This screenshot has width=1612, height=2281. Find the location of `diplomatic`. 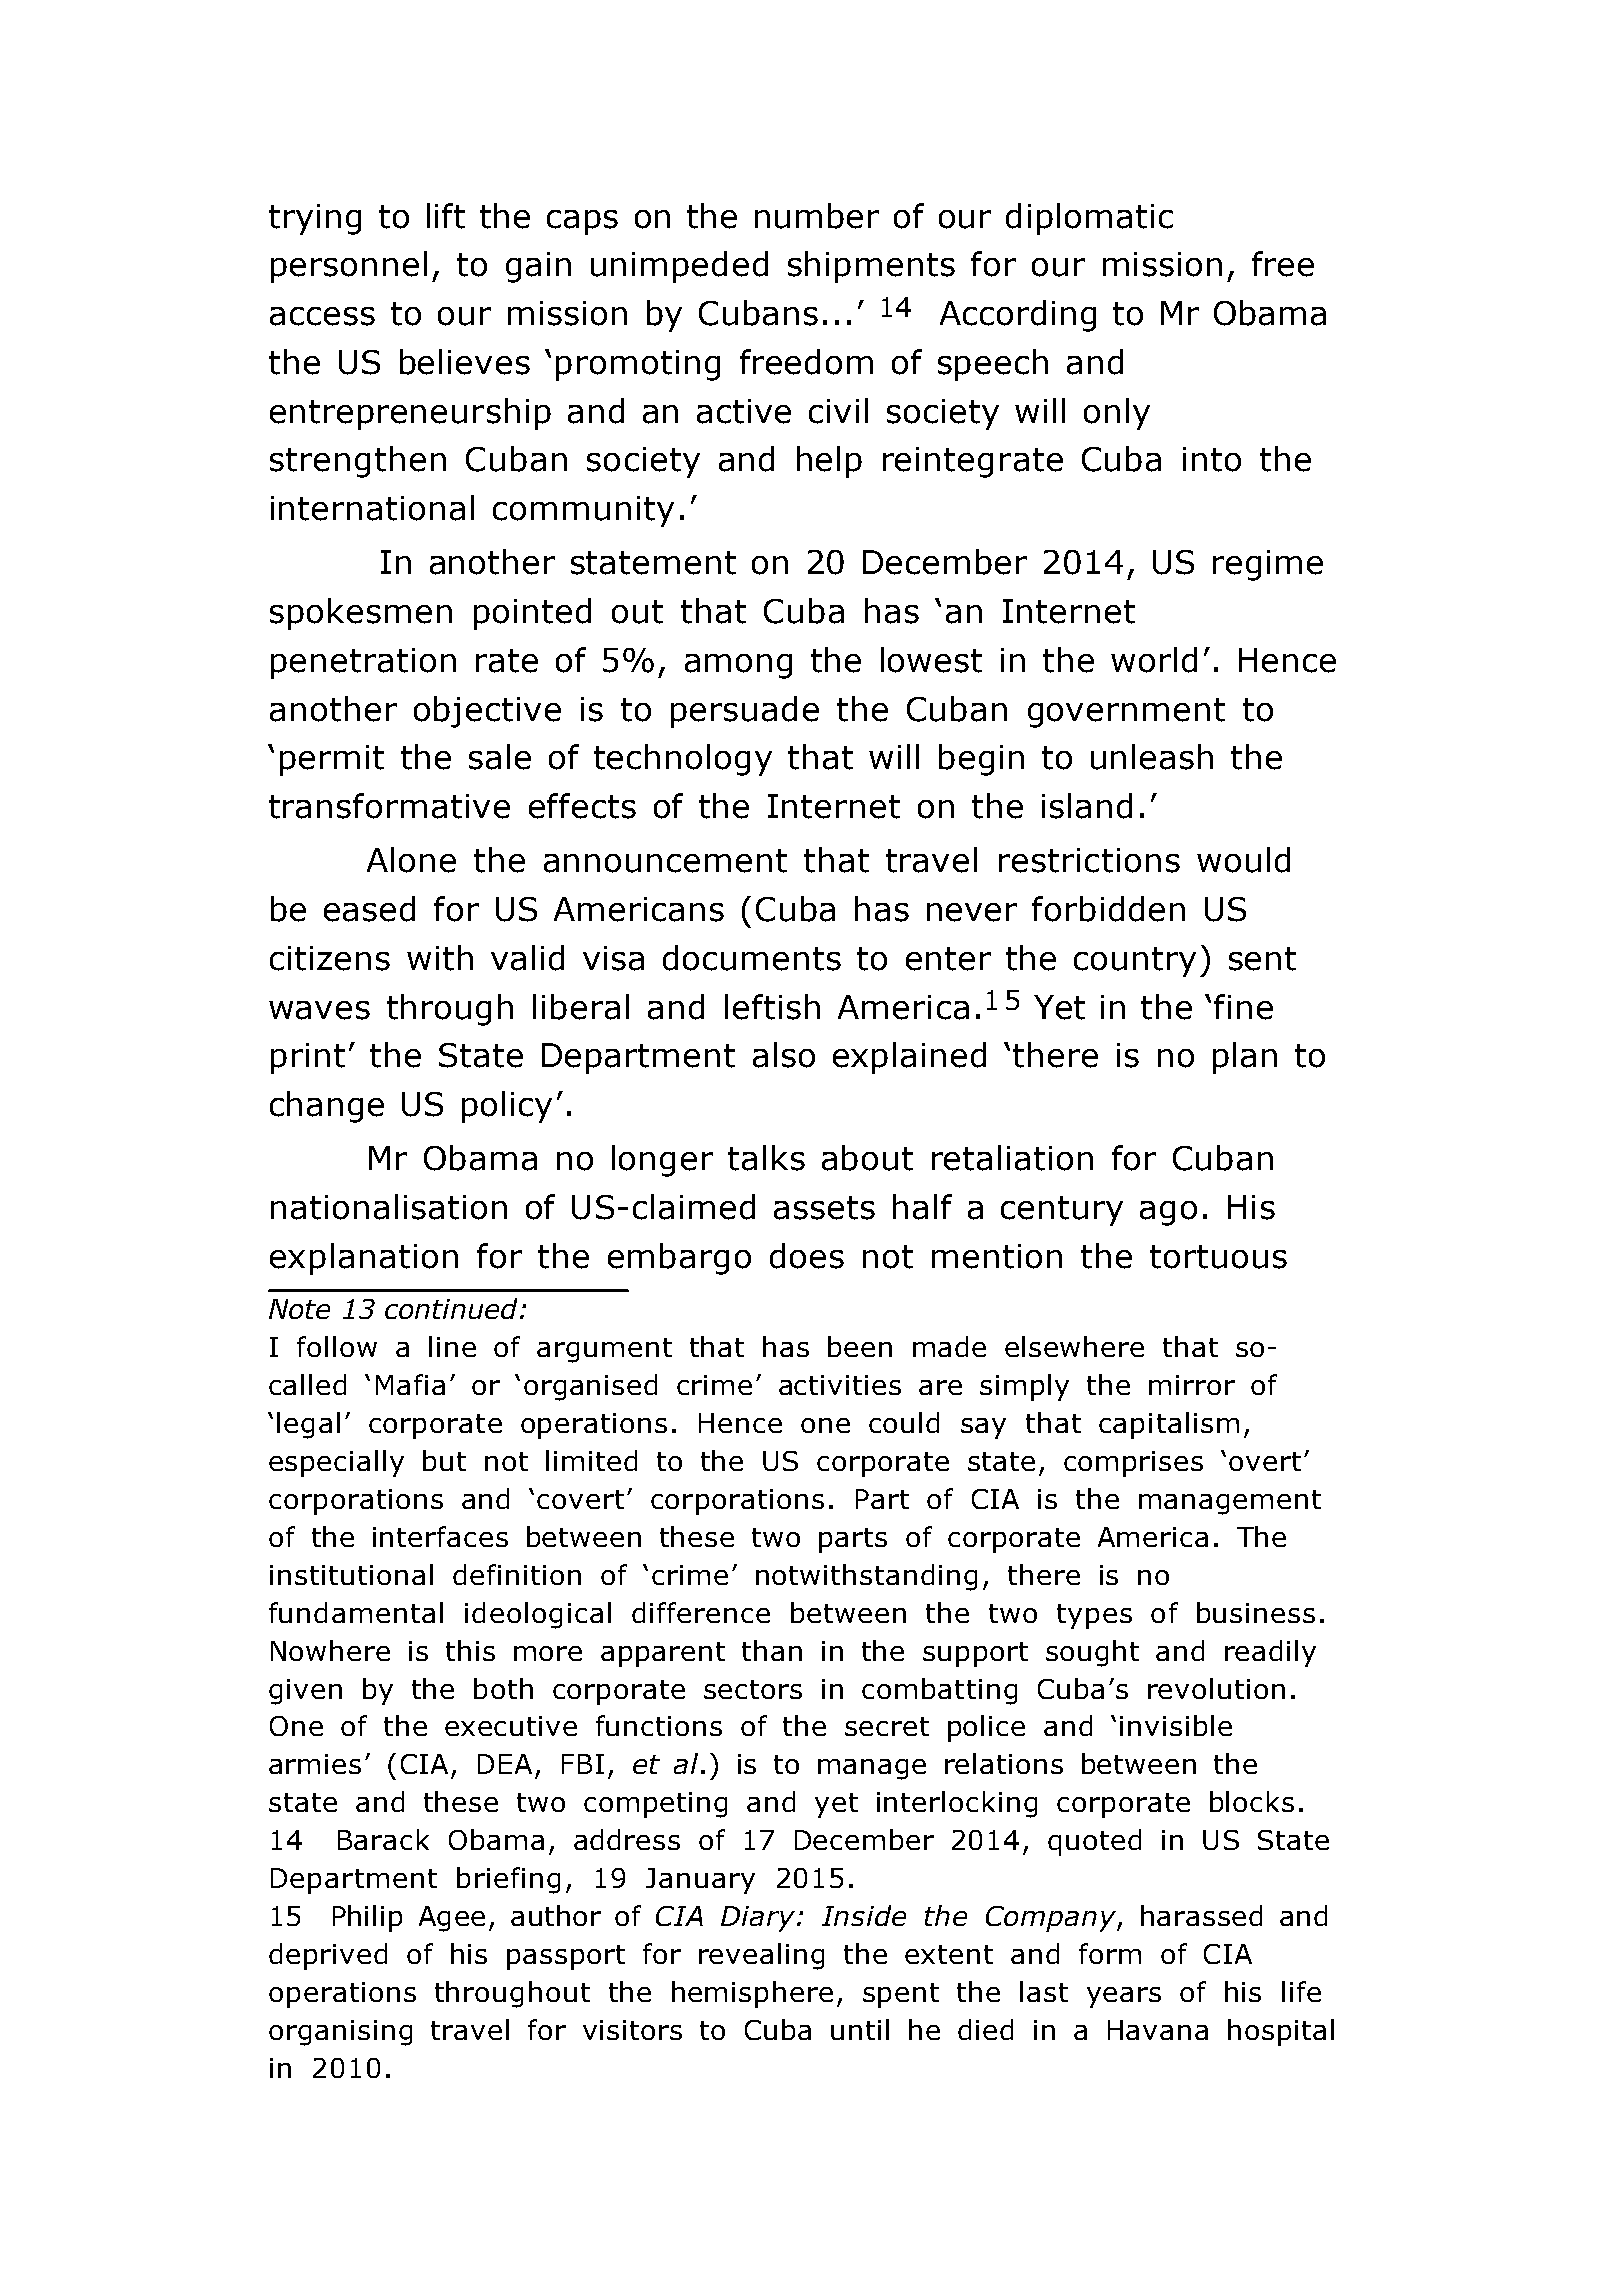

diplomatic is located at coordinates (1089, 219).
